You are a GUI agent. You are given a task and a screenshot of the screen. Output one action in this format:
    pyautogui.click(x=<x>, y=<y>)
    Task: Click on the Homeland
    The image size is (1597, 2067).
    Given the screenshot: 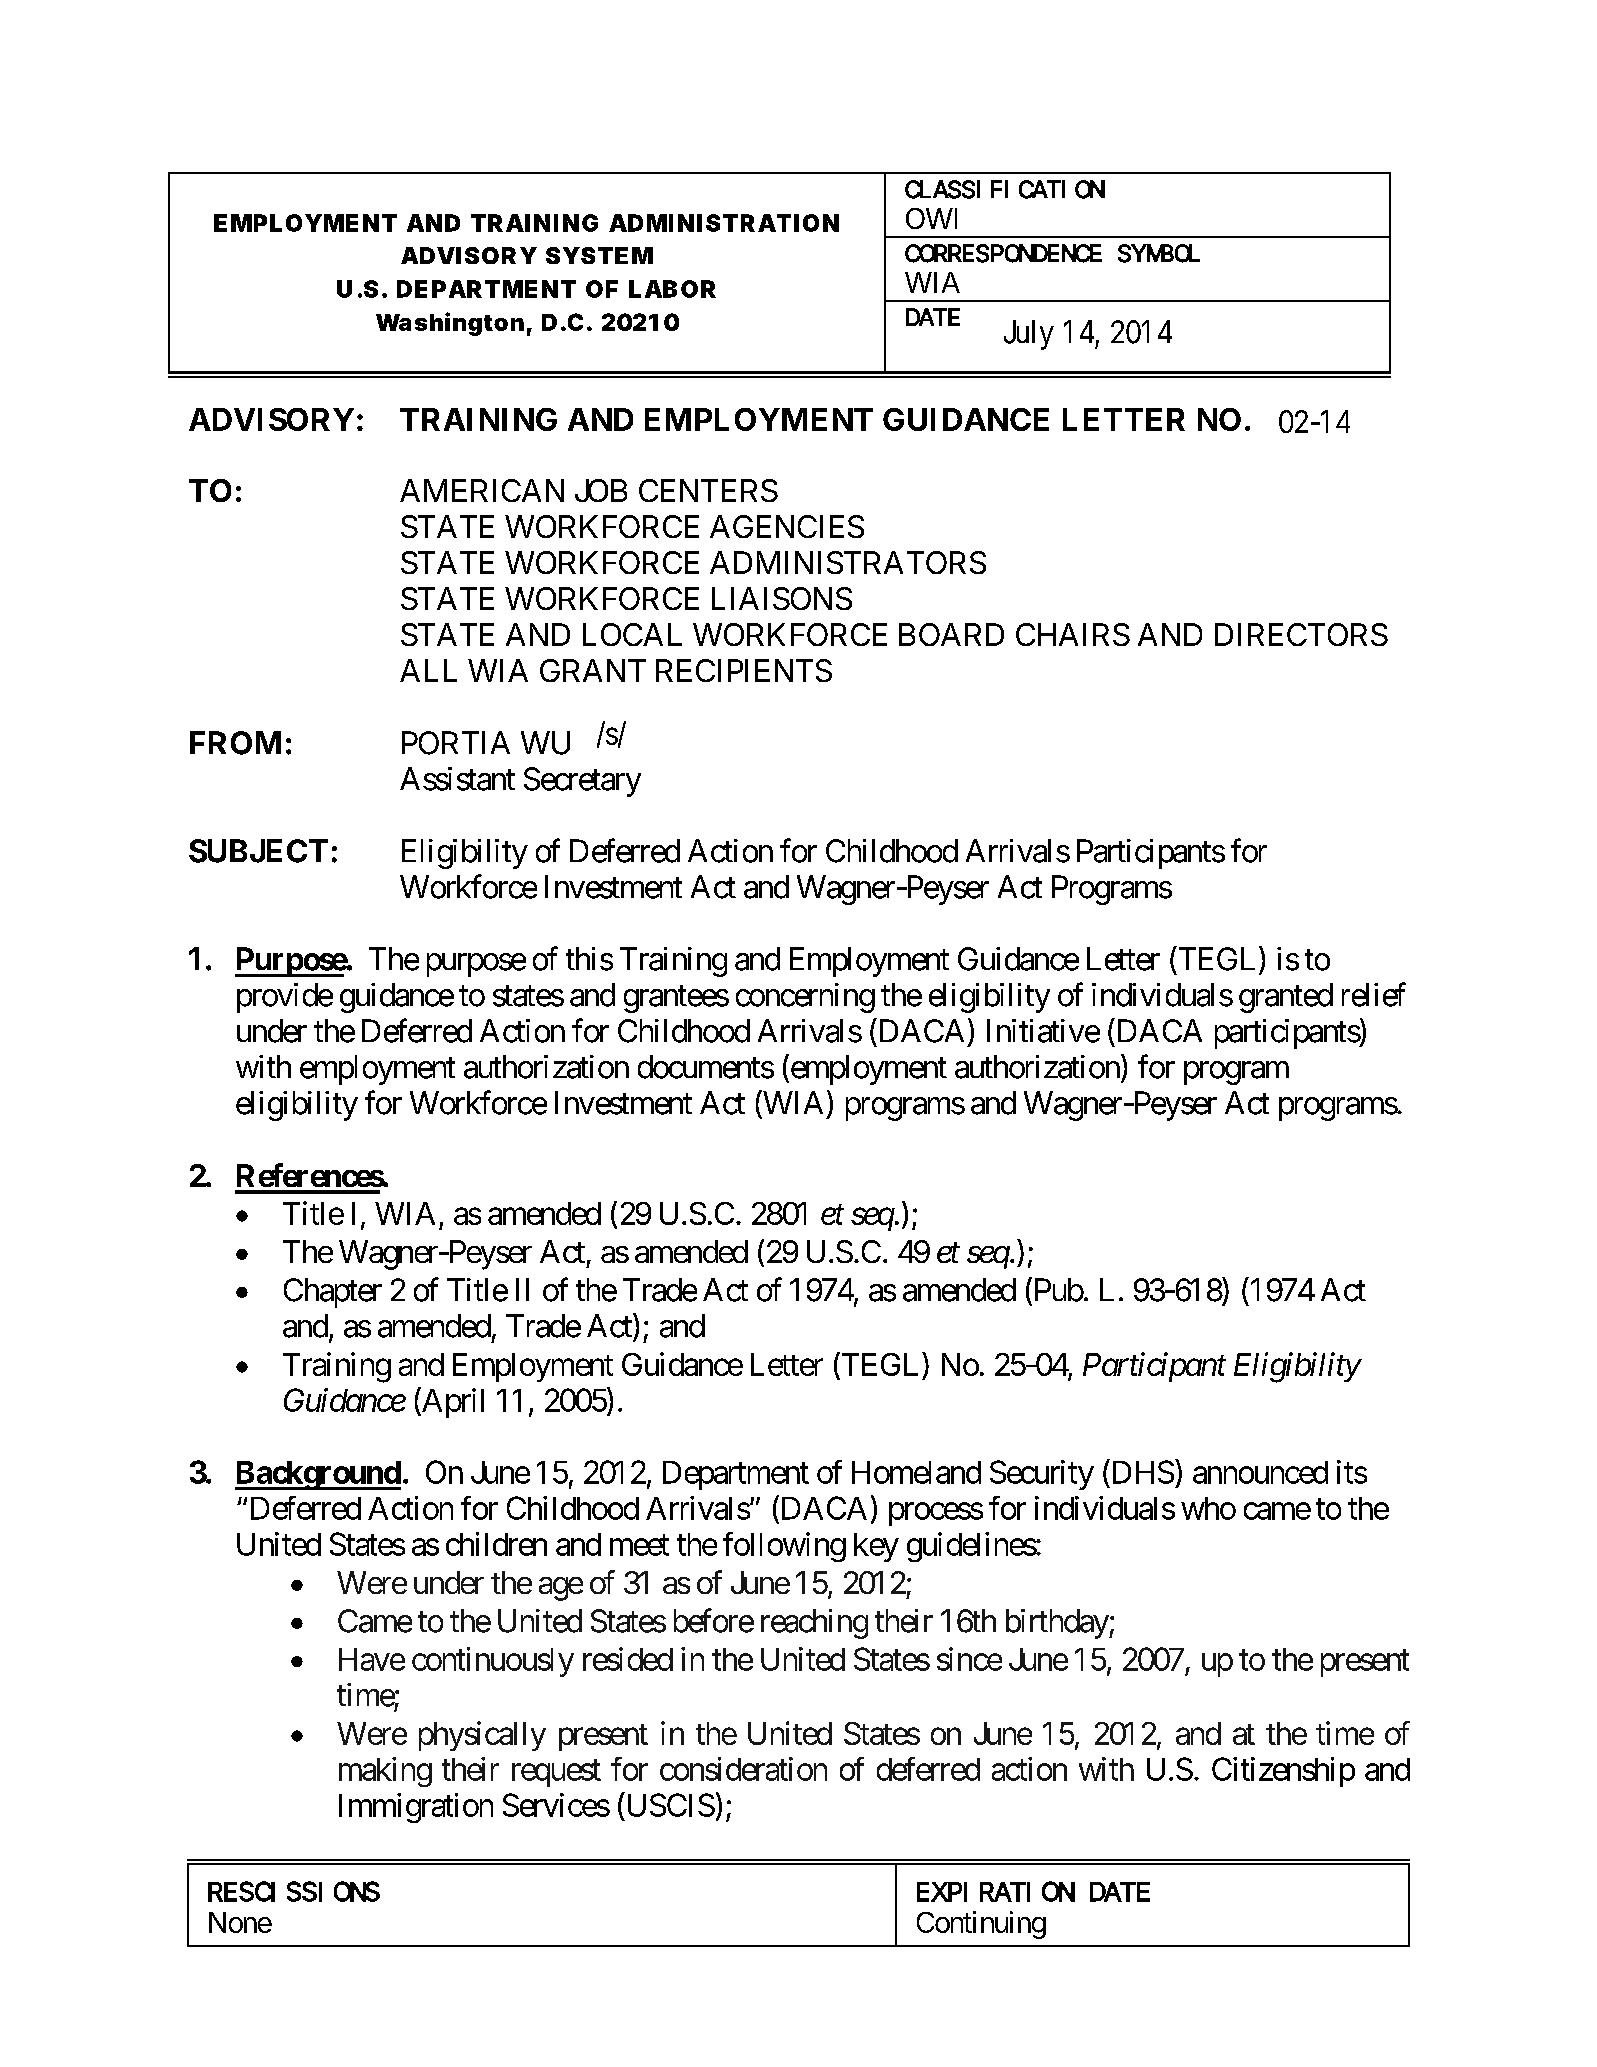 What is the action you would take?
    pyautogui.click(x=916, y=1472)
